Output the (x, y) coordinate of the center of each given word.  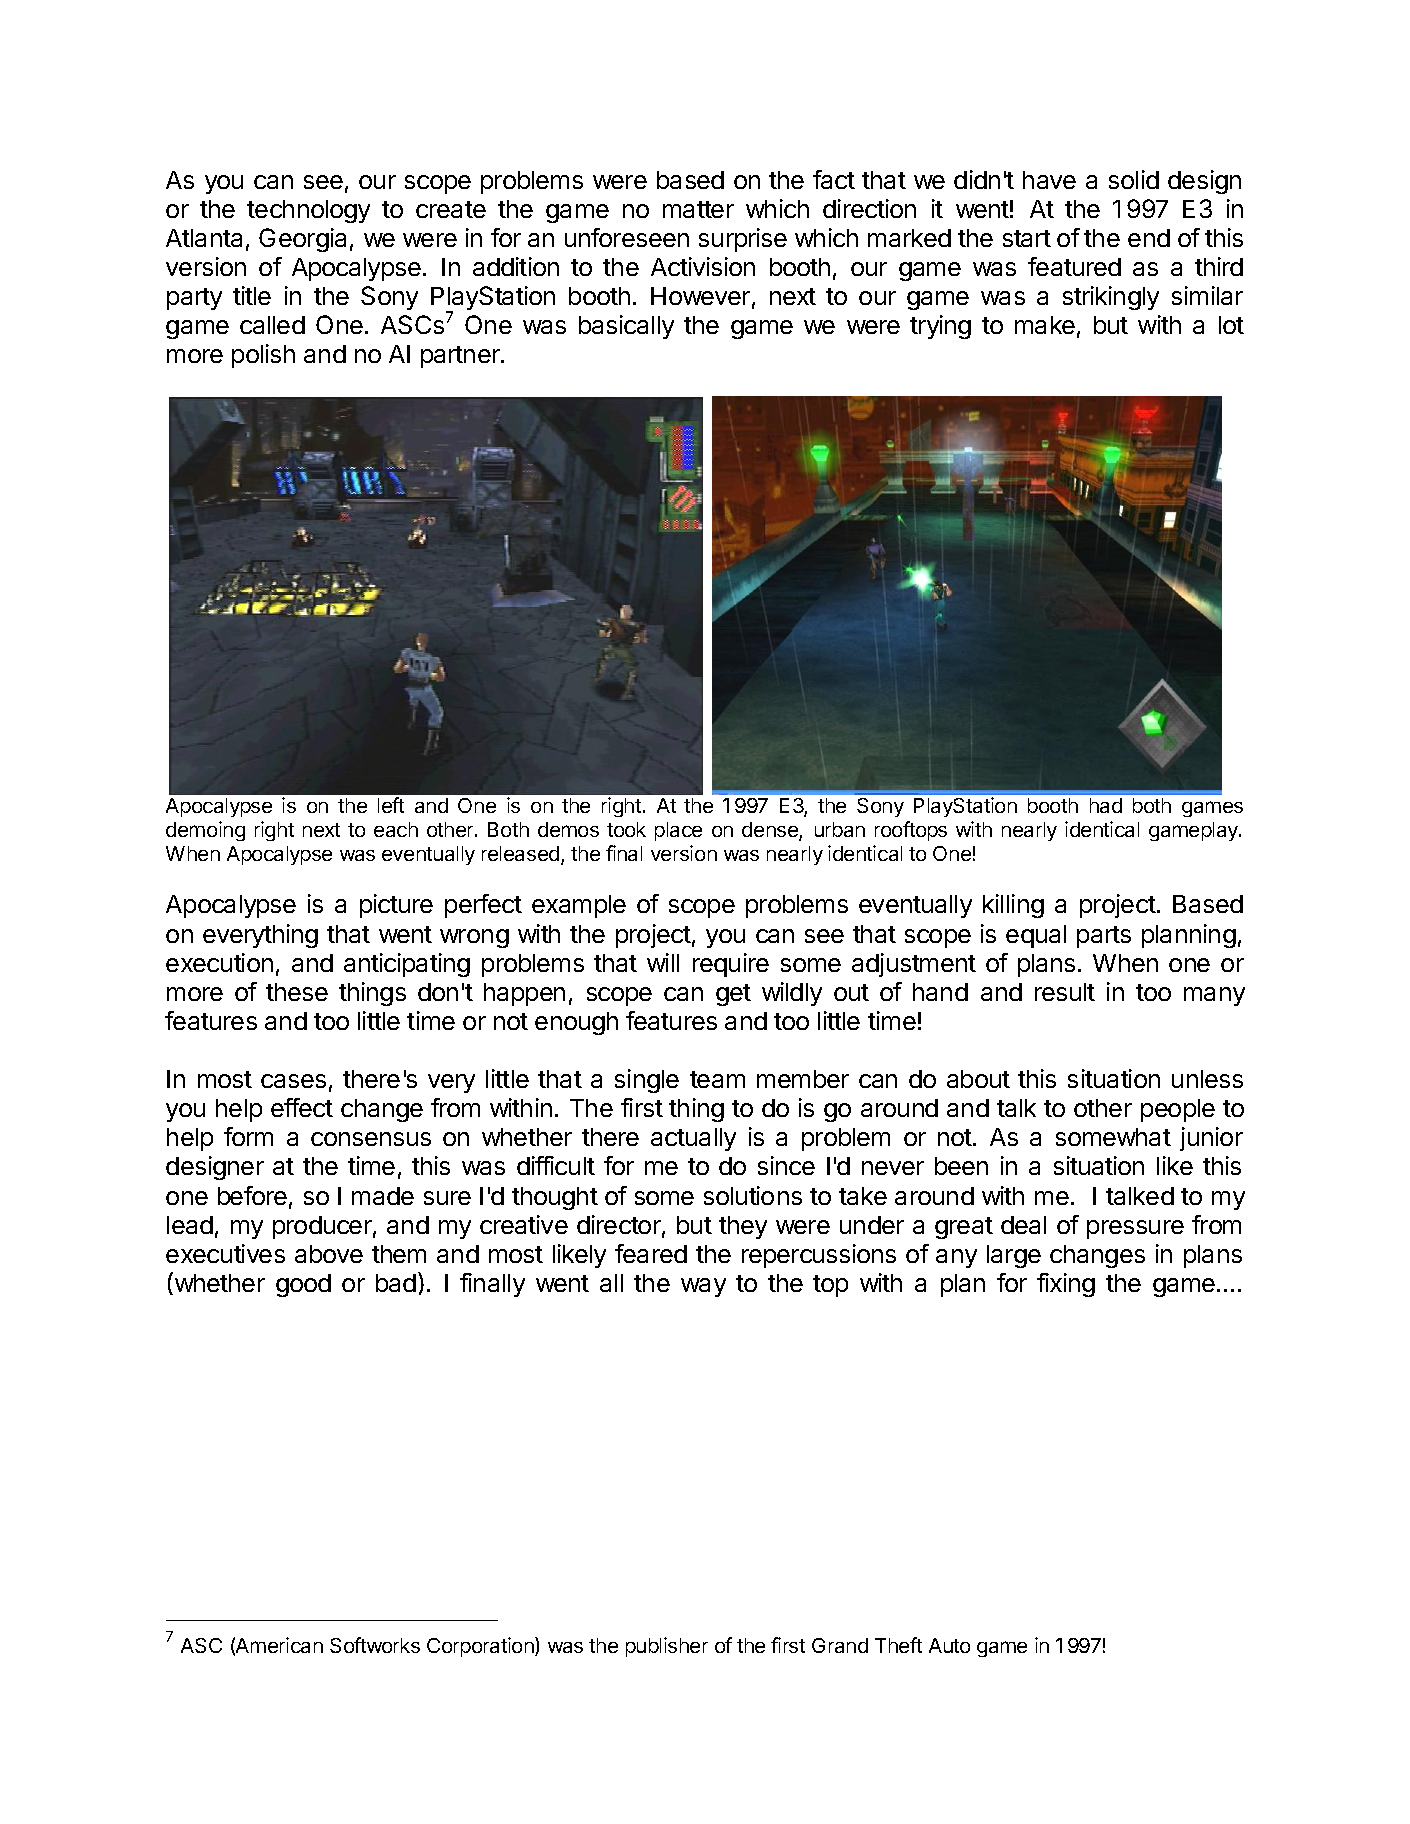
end (1149, 238)
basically (626, 327)
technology (308, 211)
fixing (1066, 1285)
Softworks (375, 1645)
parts (1104, 937)
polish (263, 356)
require (731, 965)
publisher (667, 1647)
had (1106, 805)
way (703, 1287)
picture (396, 906)
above (329, 1254)
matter (698, 209)
